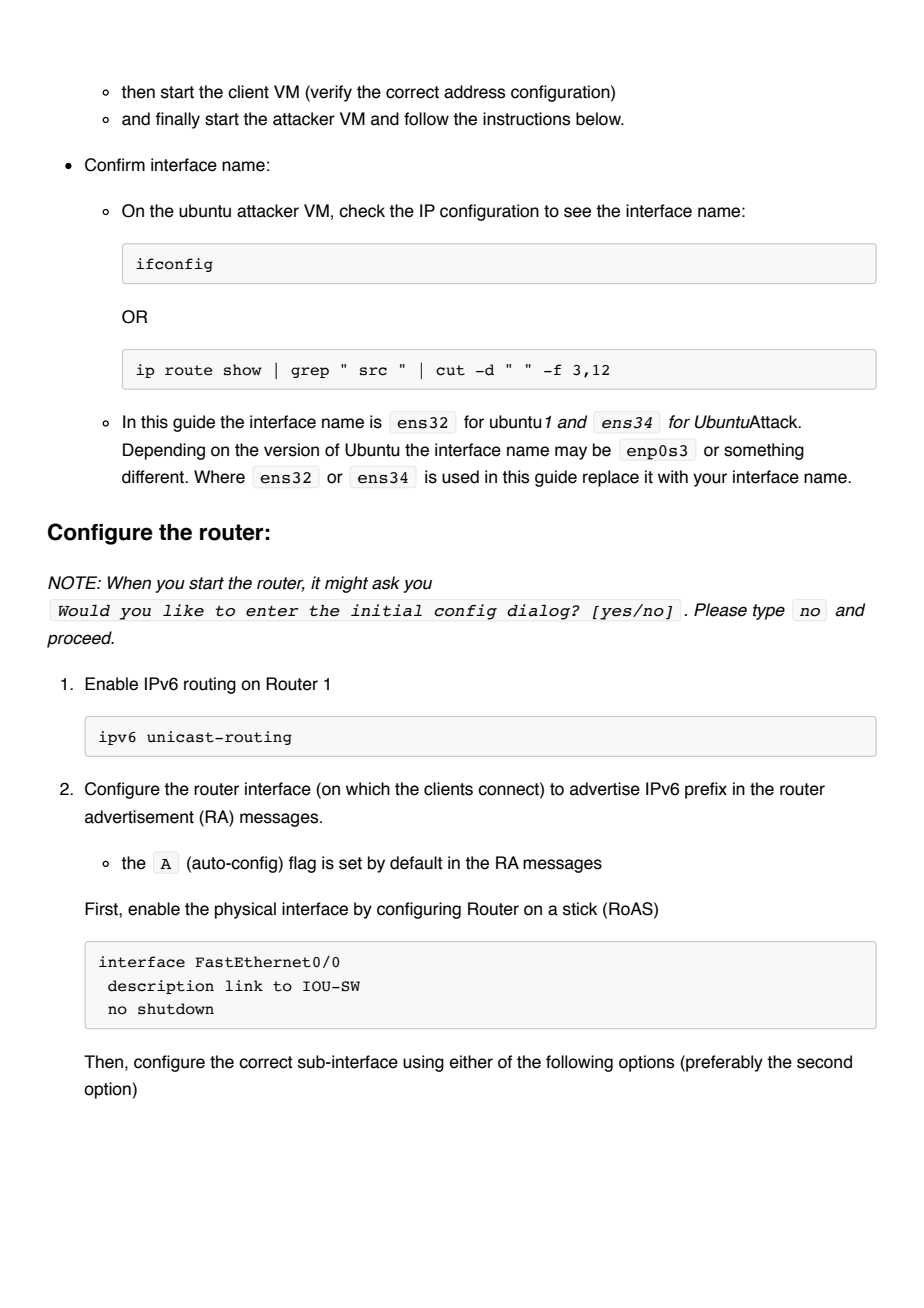 The width and height of the image is (924, 1308). What do you see at coordinates (824, 1062) in the image?
I see `second` at bounding box center [824, 1062].
